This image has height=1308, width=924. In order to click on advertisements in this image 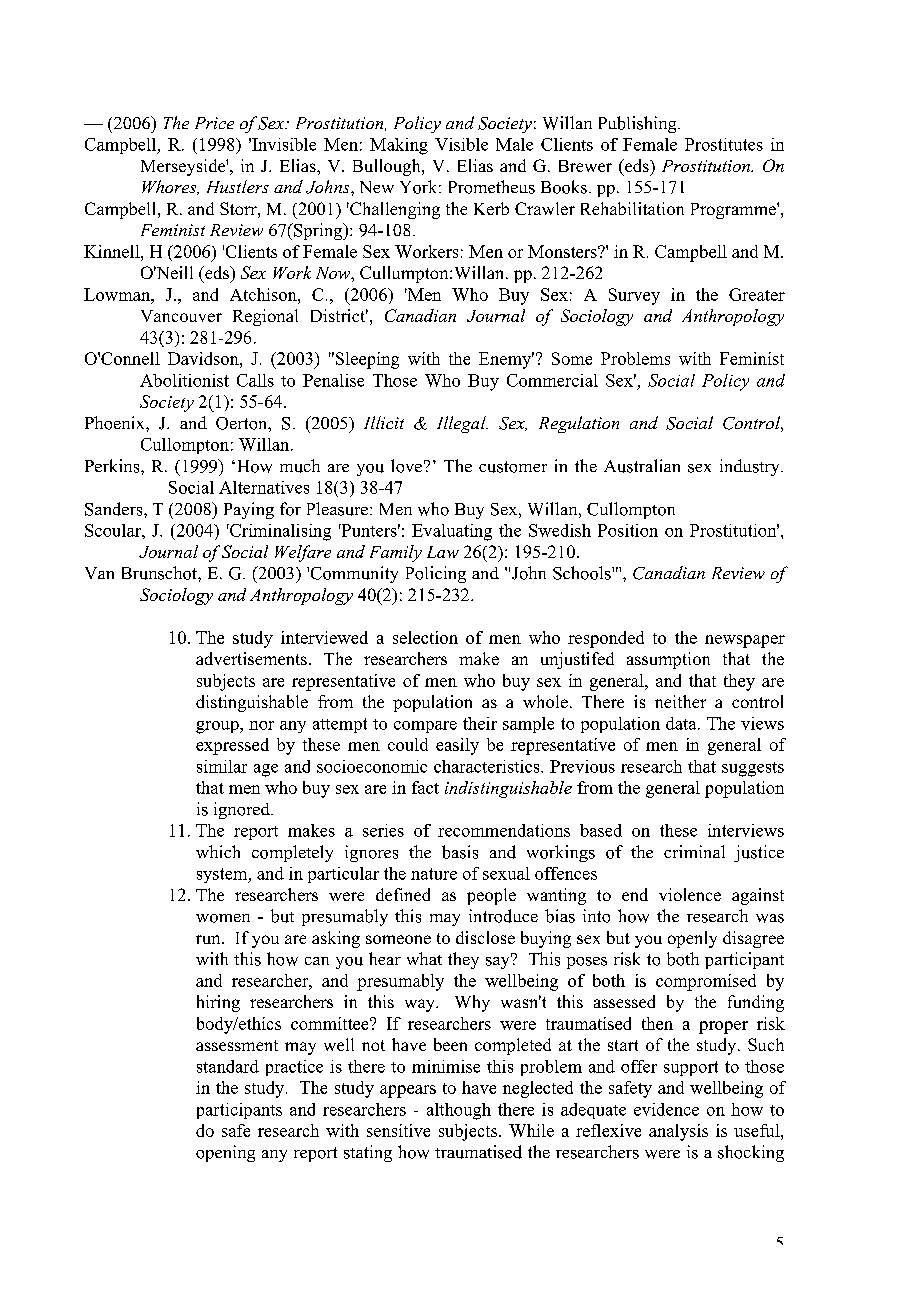, I will do `click(251, 658)`.
